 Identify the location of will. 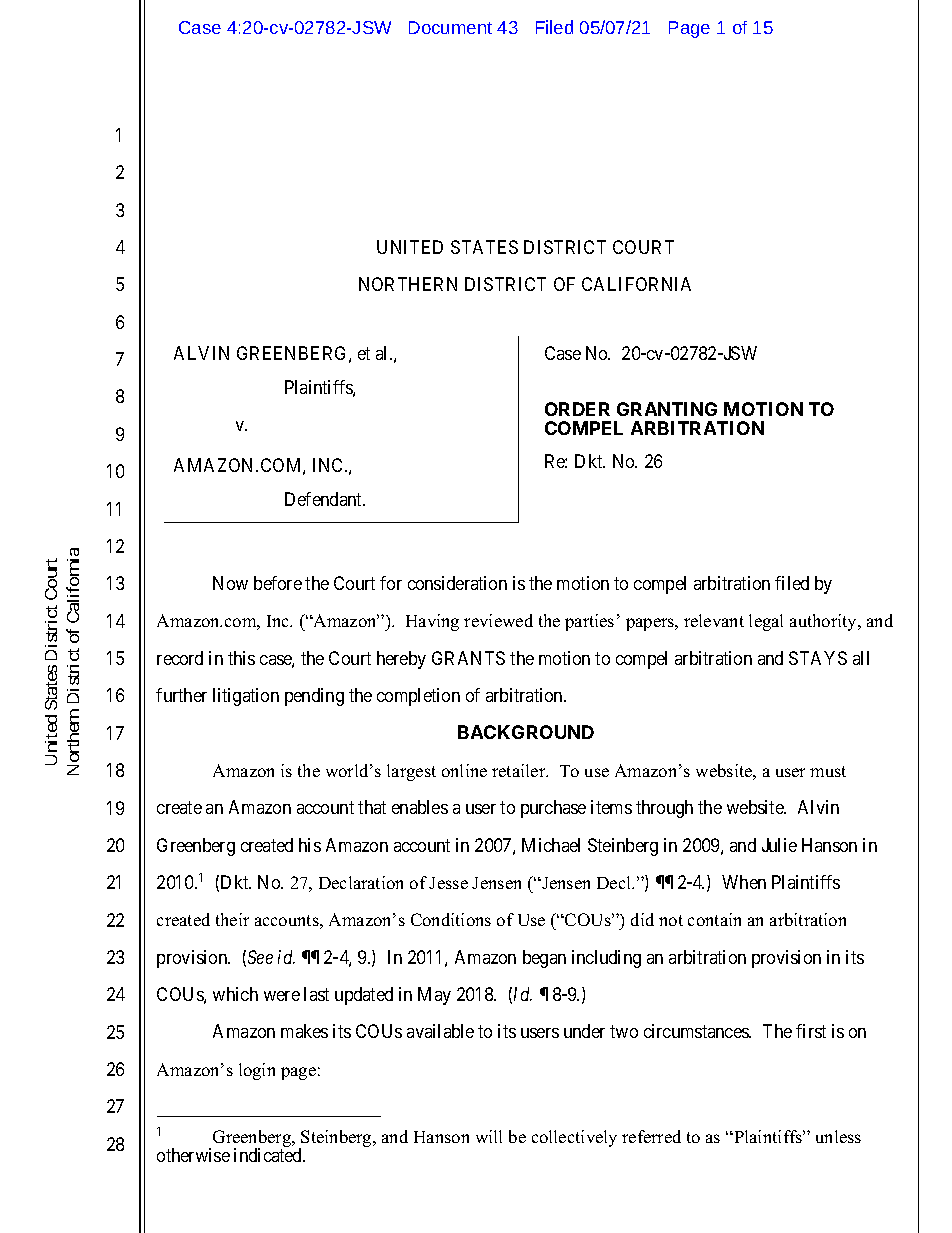
(489, 1136).
